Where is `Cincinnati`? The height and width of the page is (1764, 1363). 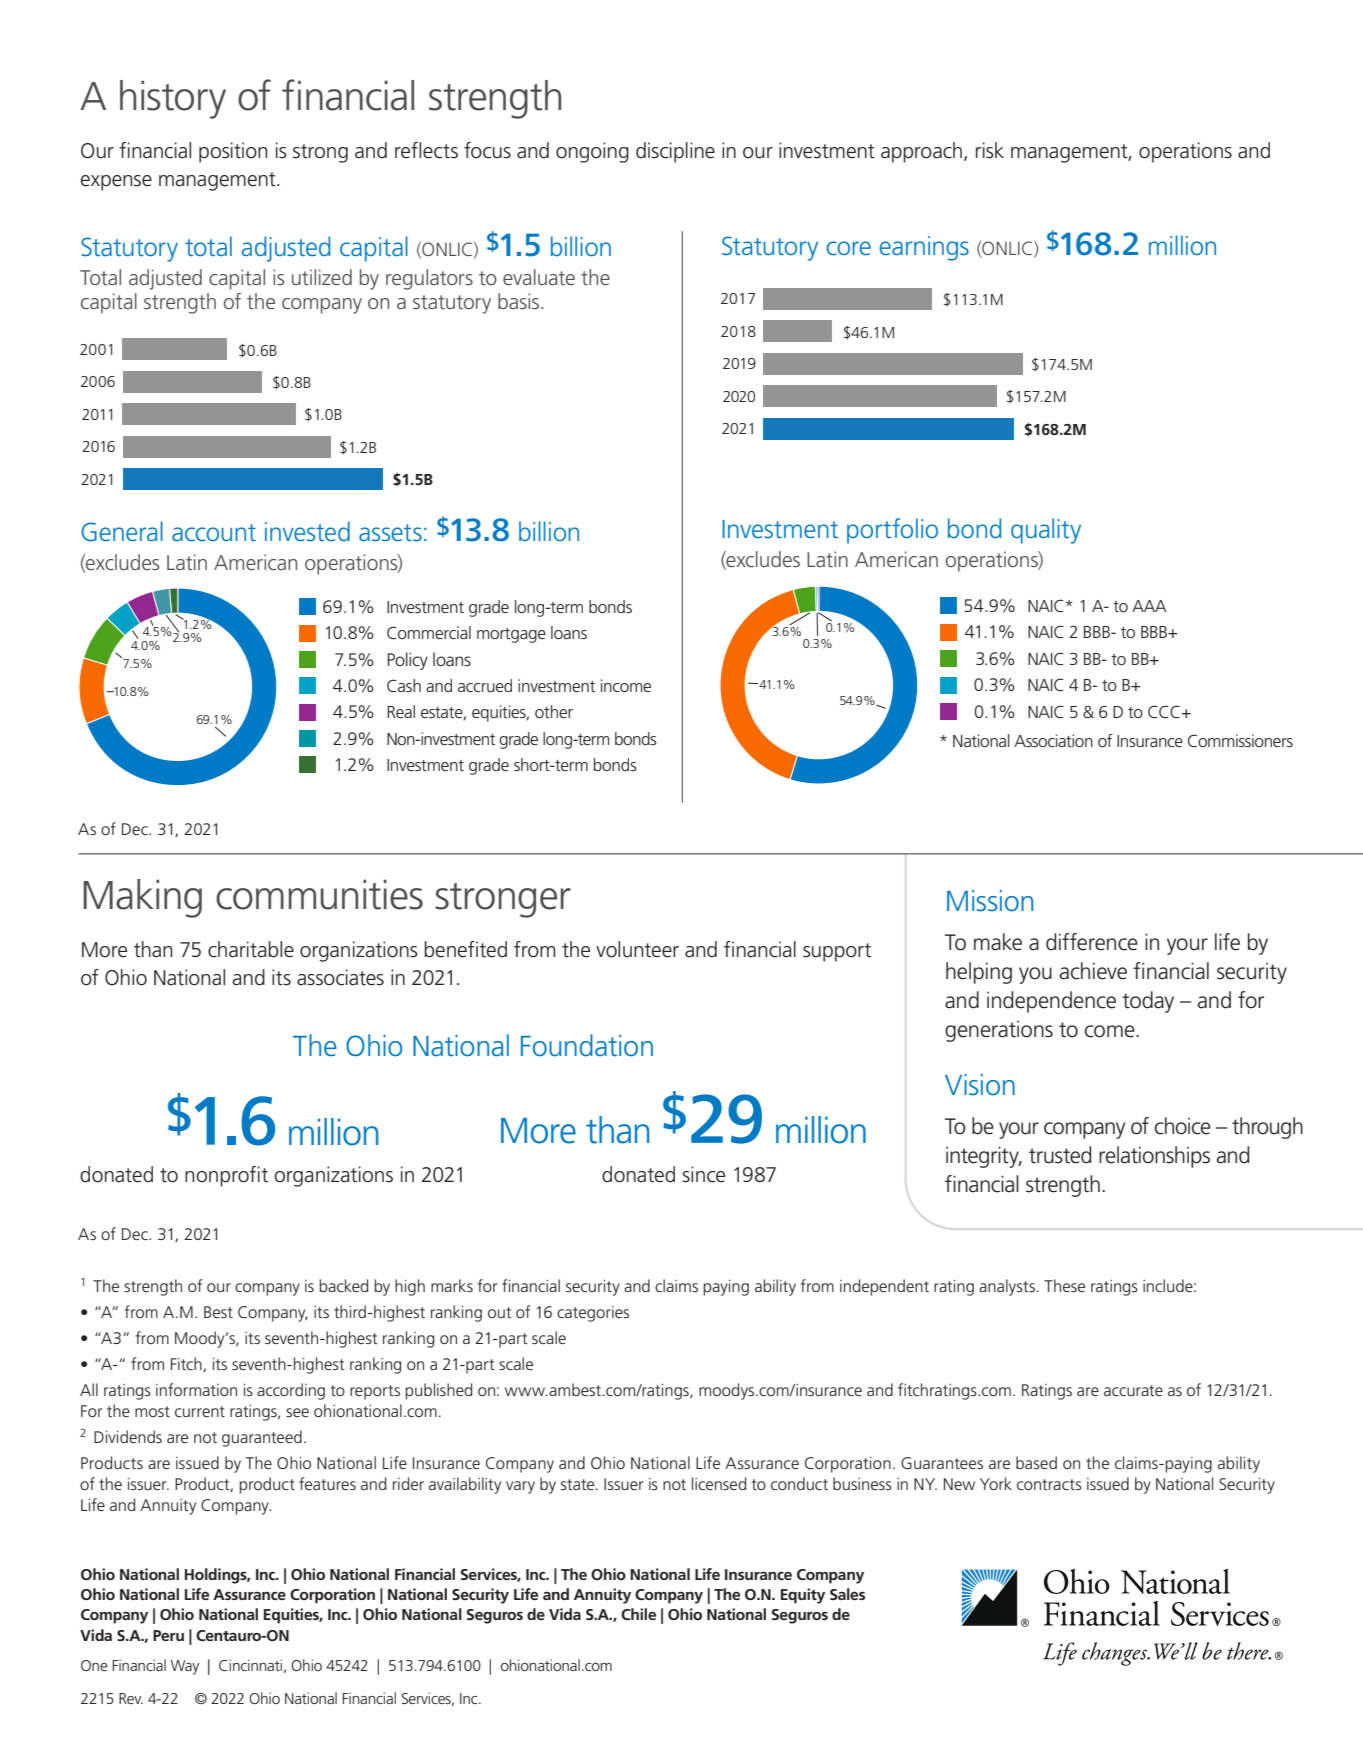 Cincinnati is located at coordinates (250, 1665).
